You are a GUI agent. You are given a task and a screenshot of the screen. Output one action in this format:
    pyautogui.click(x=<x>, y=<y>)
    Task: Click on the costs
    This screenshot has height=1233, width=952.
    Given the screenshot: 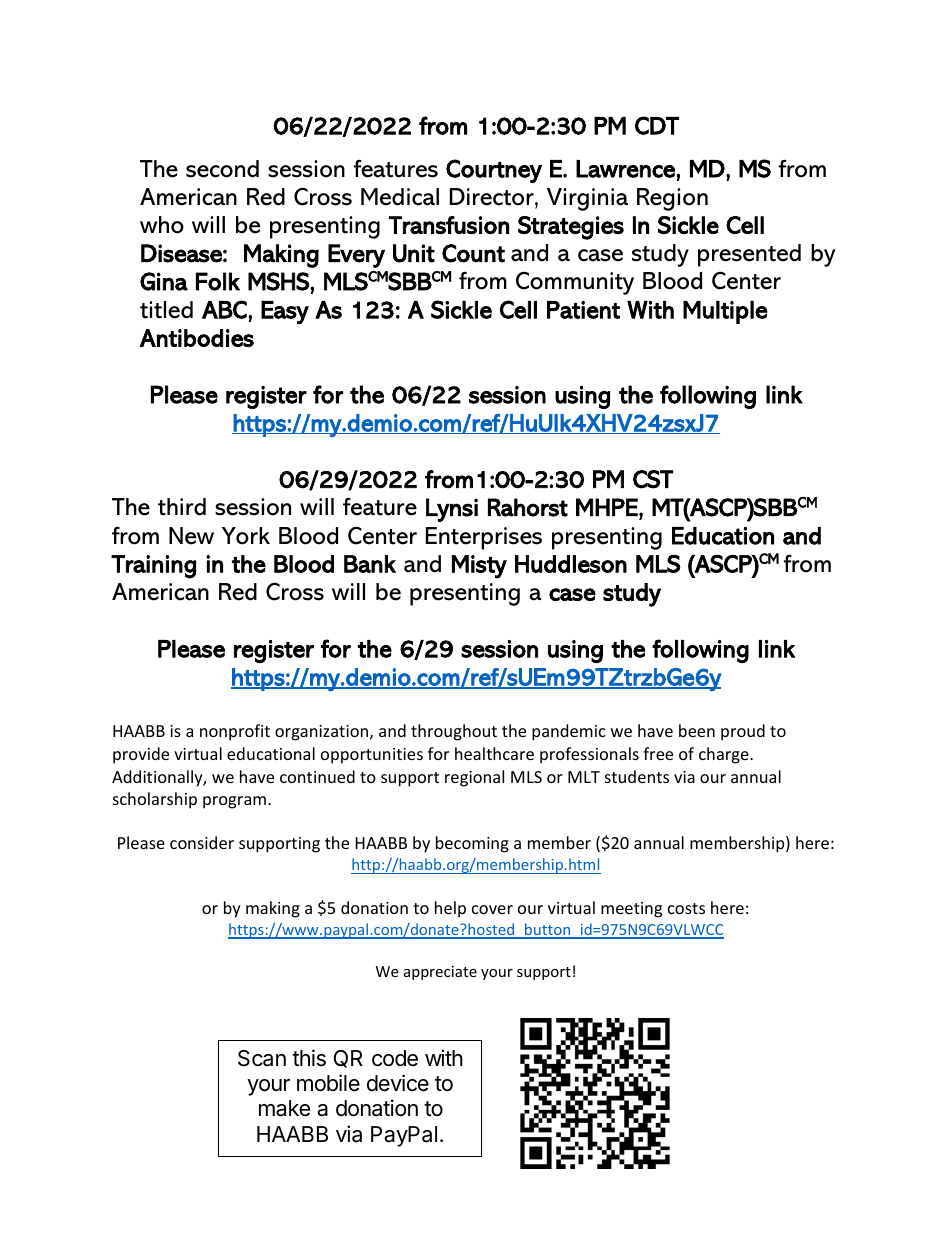 What is the action you would take?
    pyautogui.click(x=686, y=908)
